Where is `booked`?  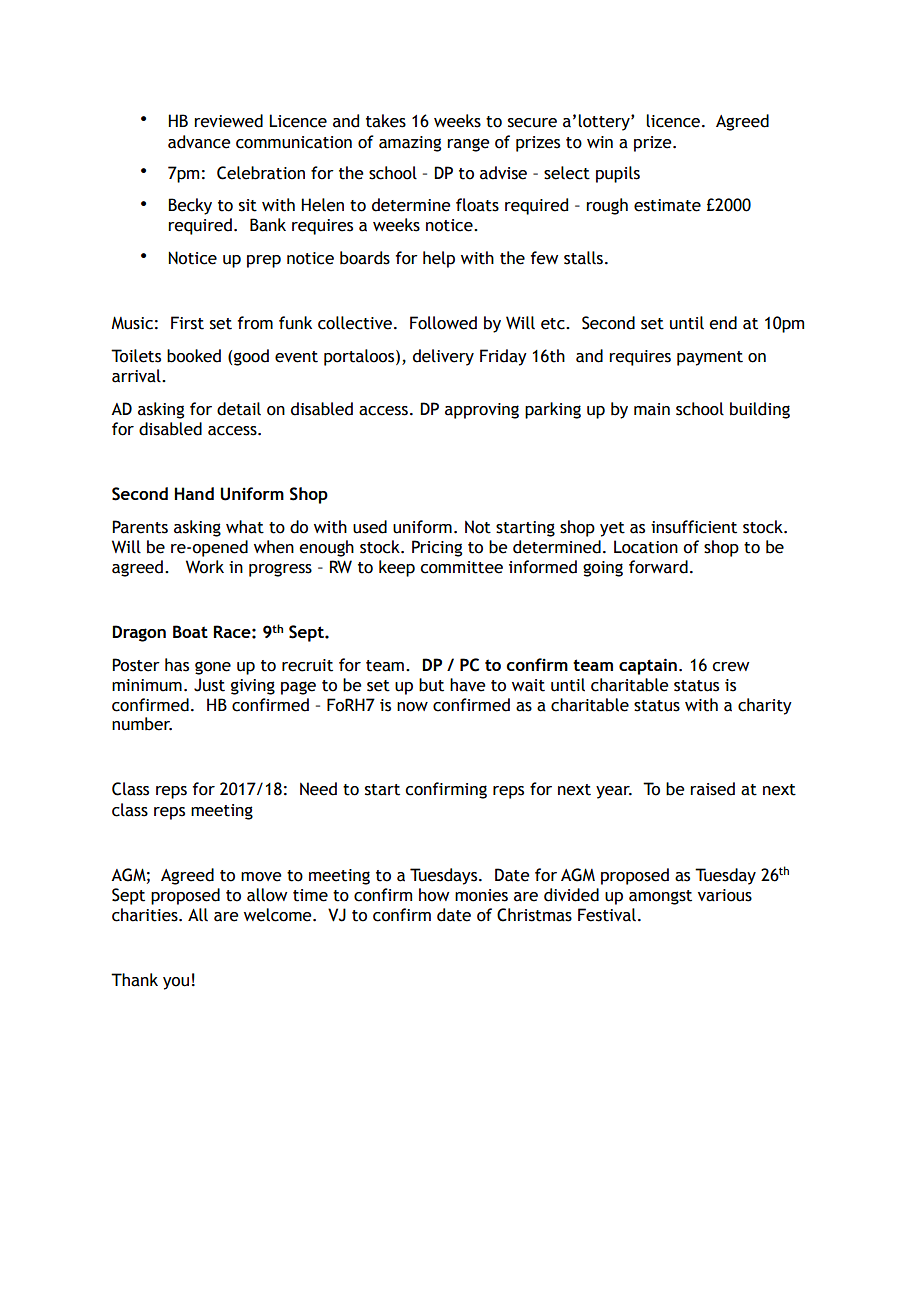
booked is located at coordinates (194, 356).
